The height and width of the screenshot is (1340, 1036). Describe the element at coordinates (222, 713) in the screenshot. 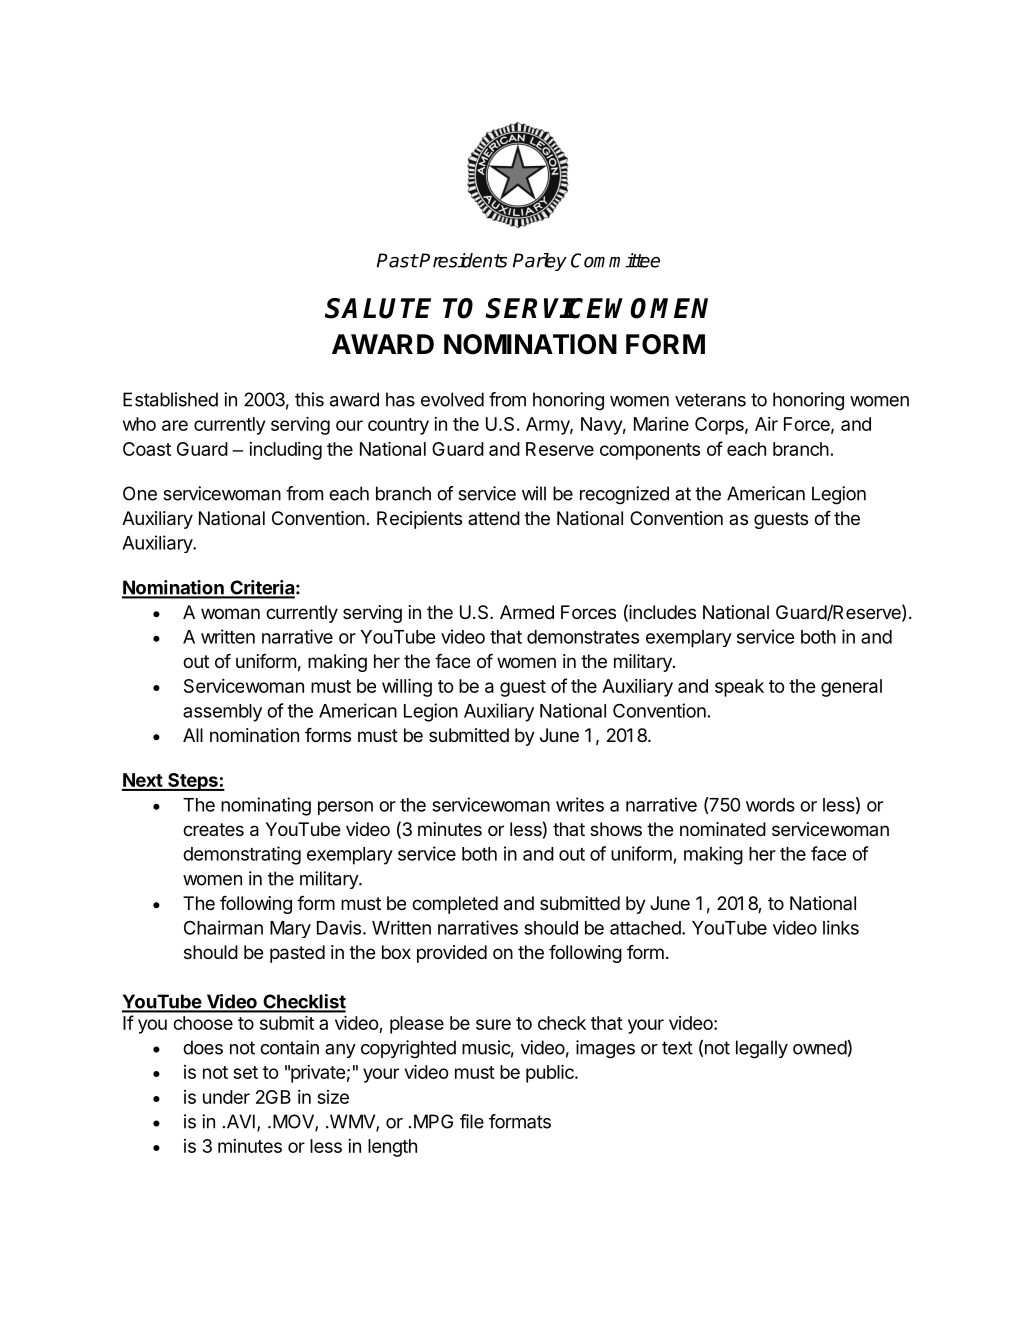

I see `assembly` at that location.
